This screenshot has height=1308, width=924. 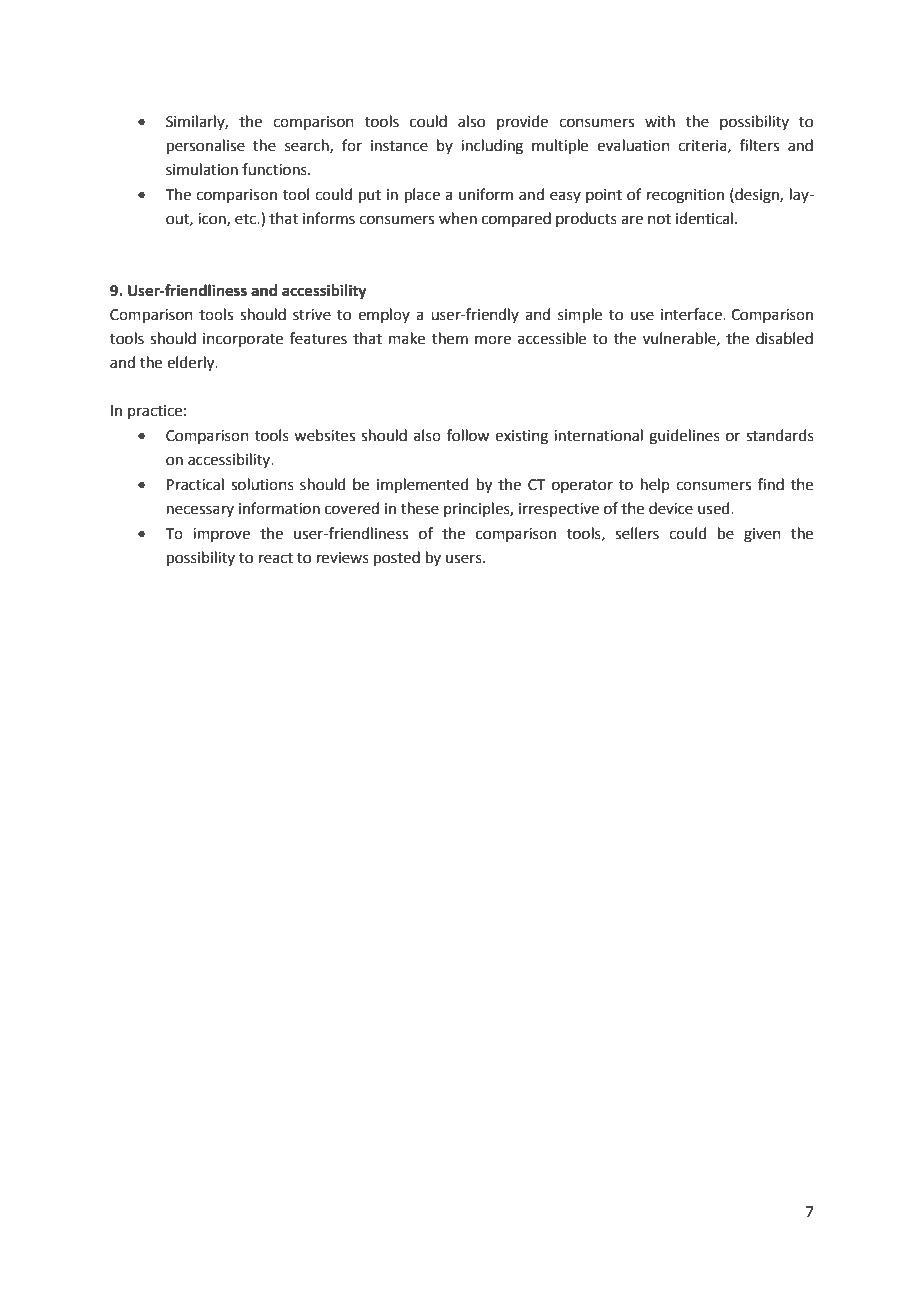 I want to click on posted, so click(x=397, y=558).
